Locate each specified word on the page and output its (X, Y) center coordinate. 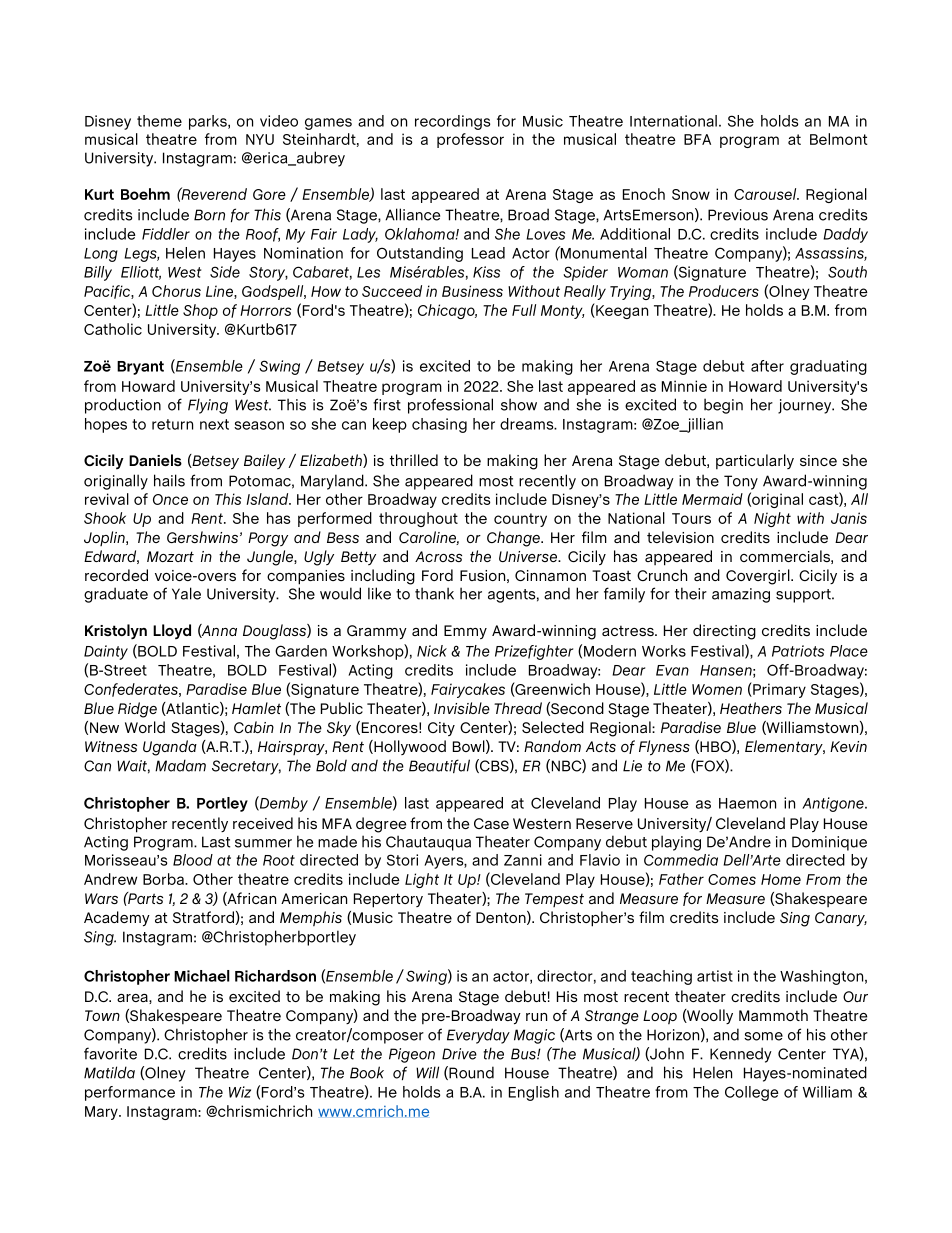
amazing (741, 595)
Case (491, 823)
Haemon (747, 803)
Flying (208, 406)
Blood (193, 860)
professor (470, 140)
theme (159, 121)
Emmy (465, 632)
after (767, 366)
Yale (186, 593)
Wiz (240, 1092)
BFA (697, 139)
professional (450, 406)
